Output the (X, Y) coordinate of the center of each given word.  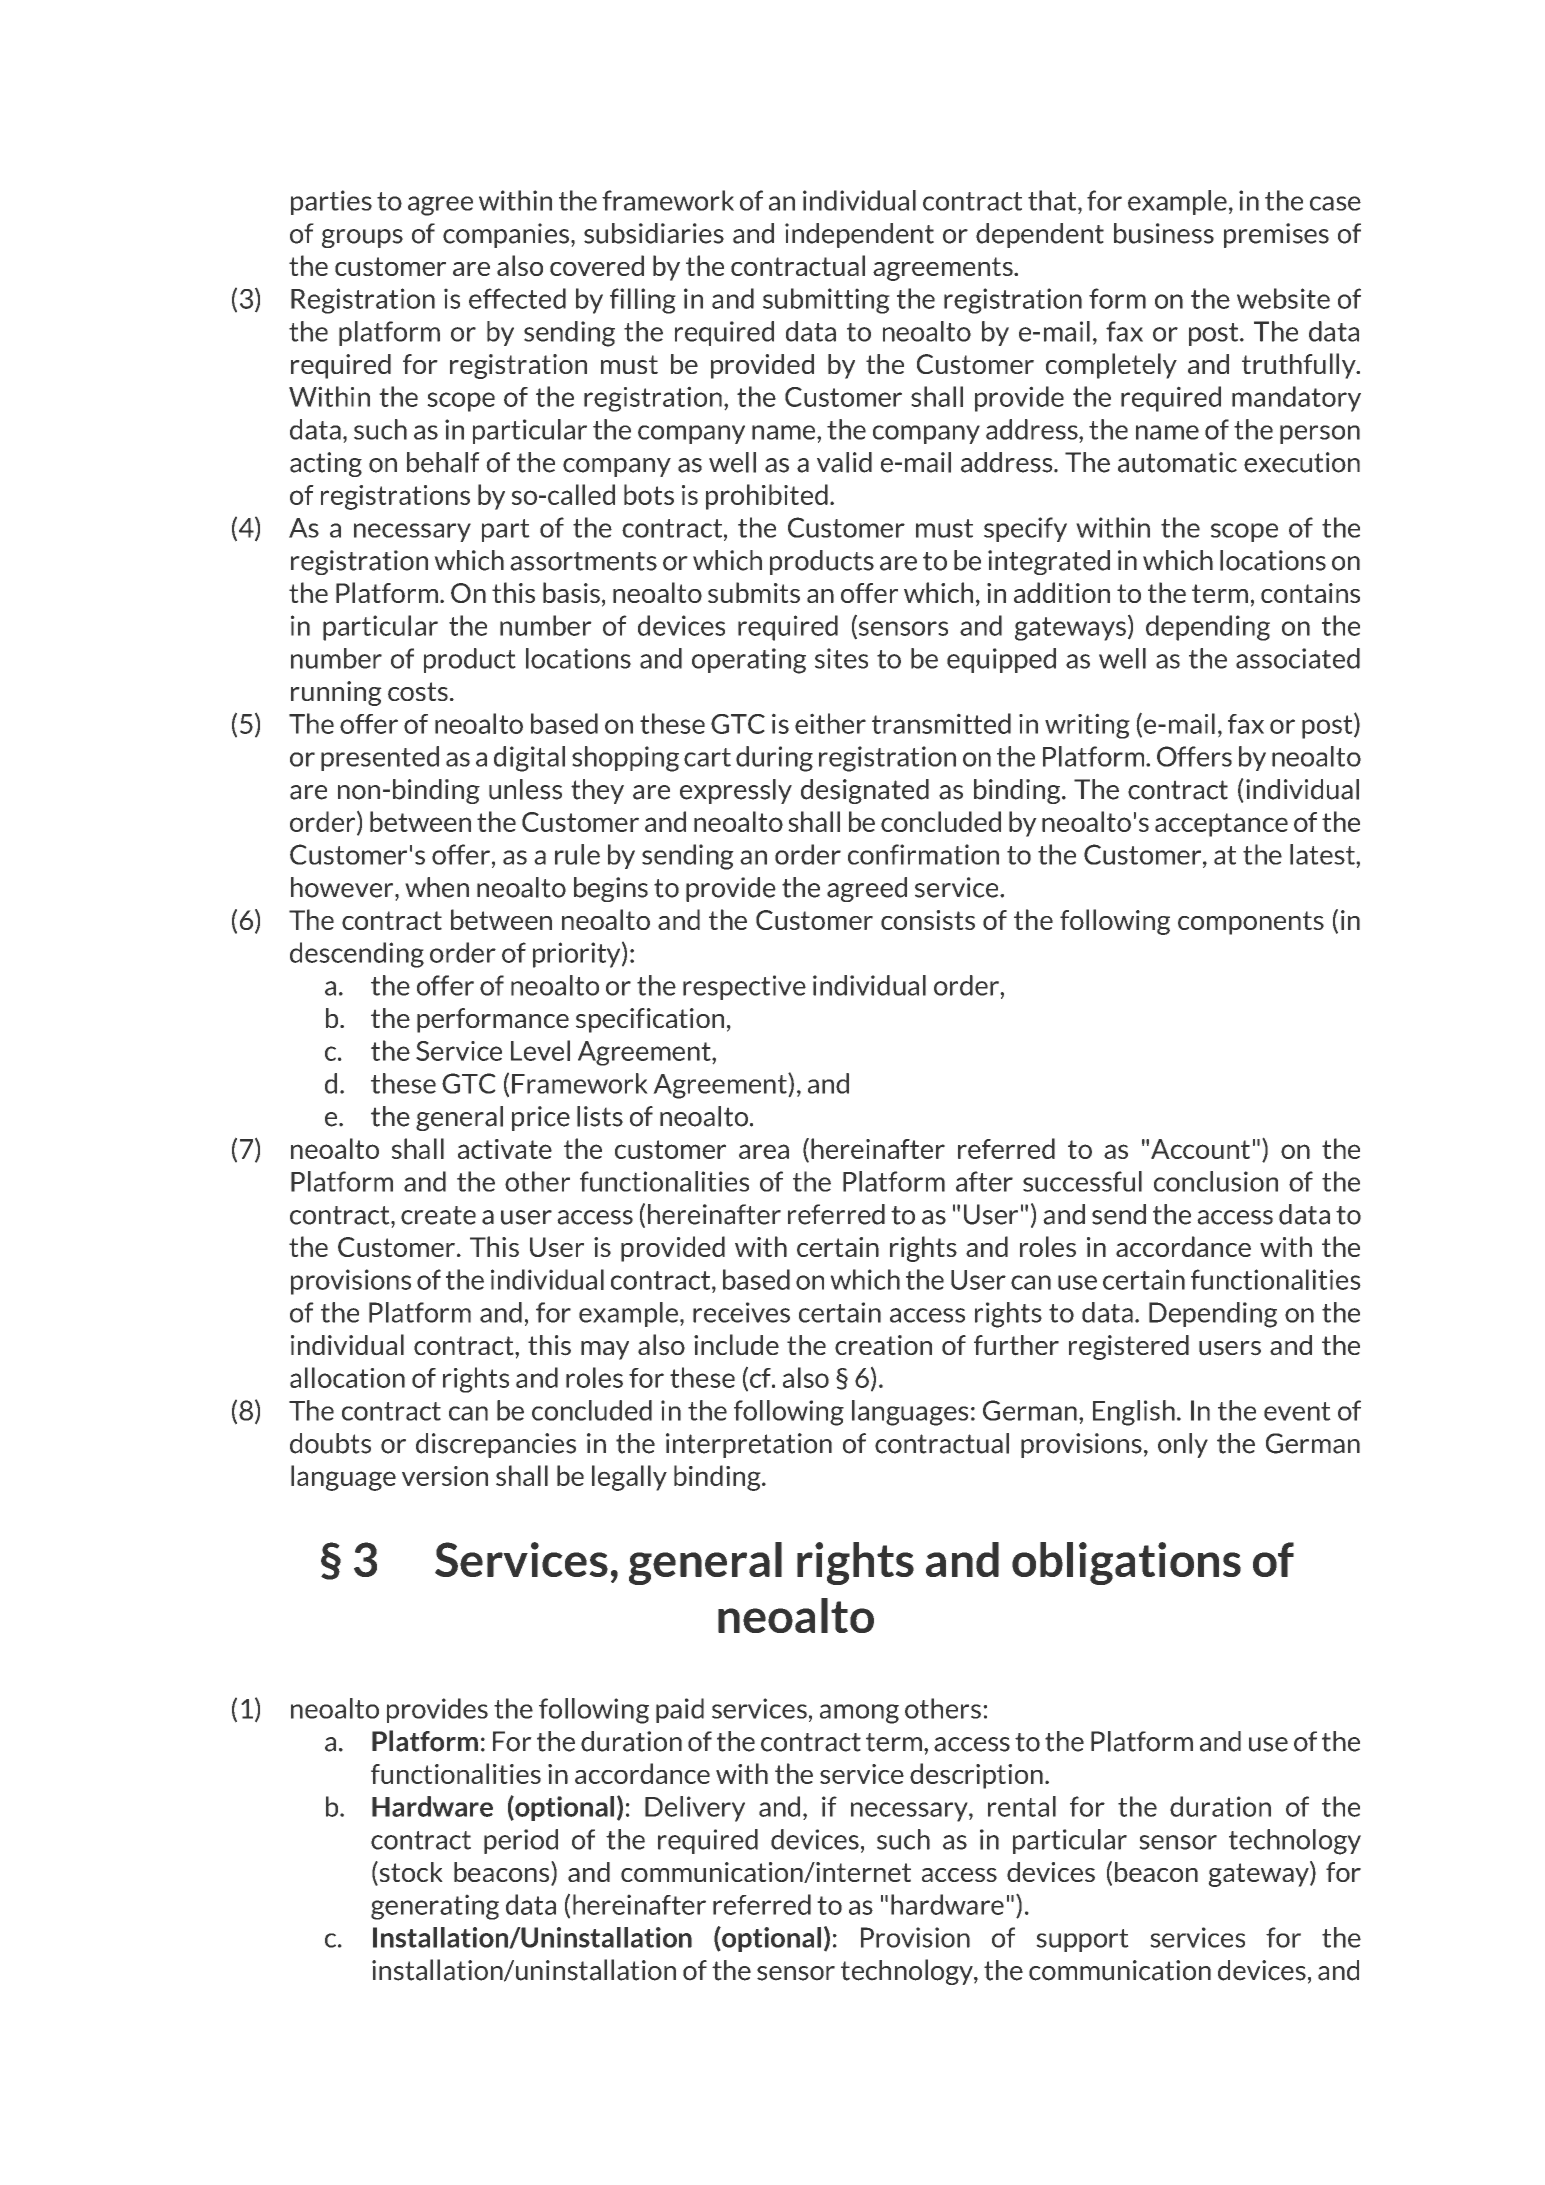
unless (525, 789)
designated (865, 791)
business (1164, 233)
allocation (347, 1377)
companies (506, 235)
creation (883, 1345)
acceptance (1221, 825)
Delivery (695, 1809)
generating (435, 1907)
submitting (826, 301)
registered (1129, 1347)
